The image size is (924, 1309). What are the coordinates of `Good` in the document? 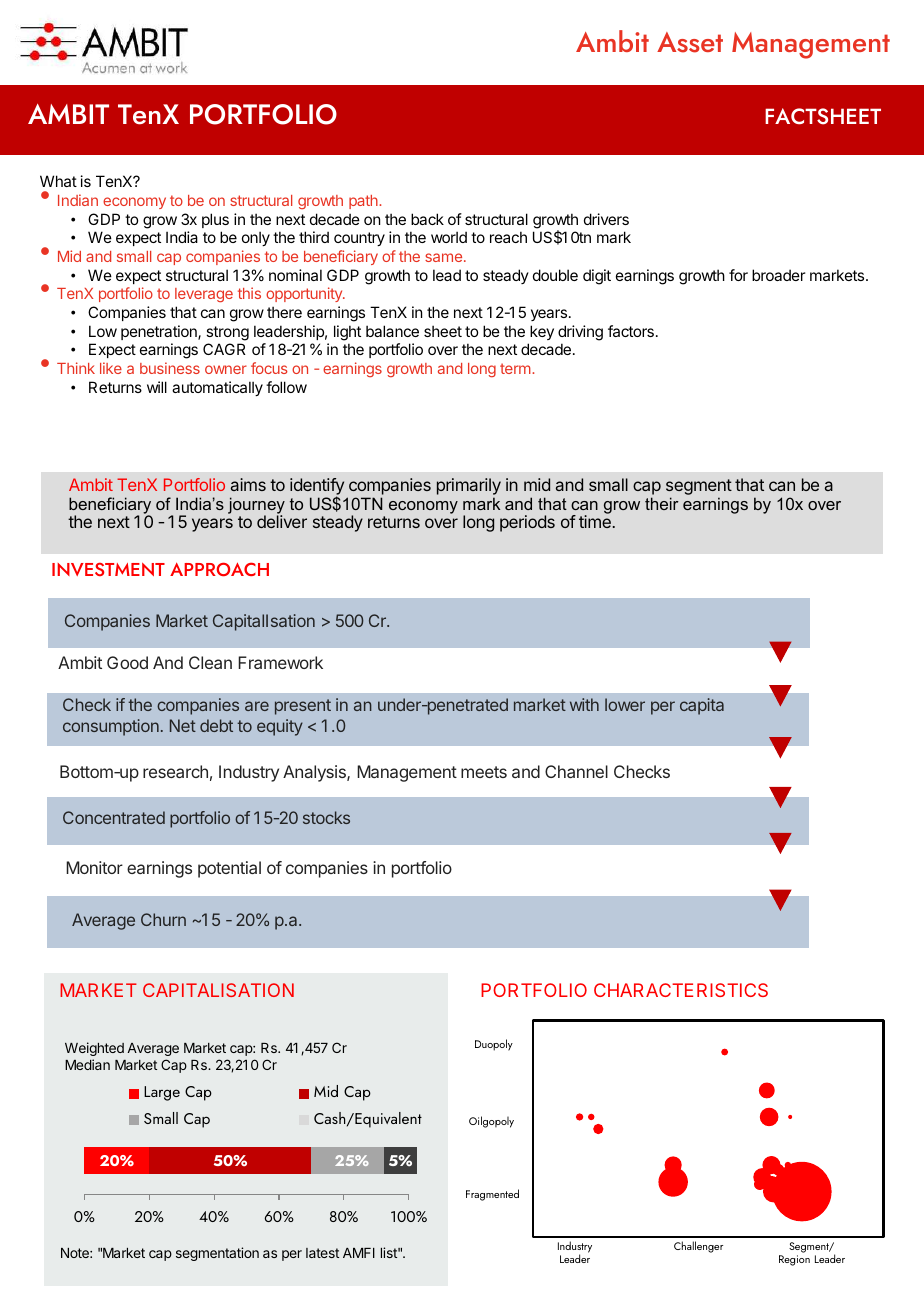 It's located at (127, 662).
